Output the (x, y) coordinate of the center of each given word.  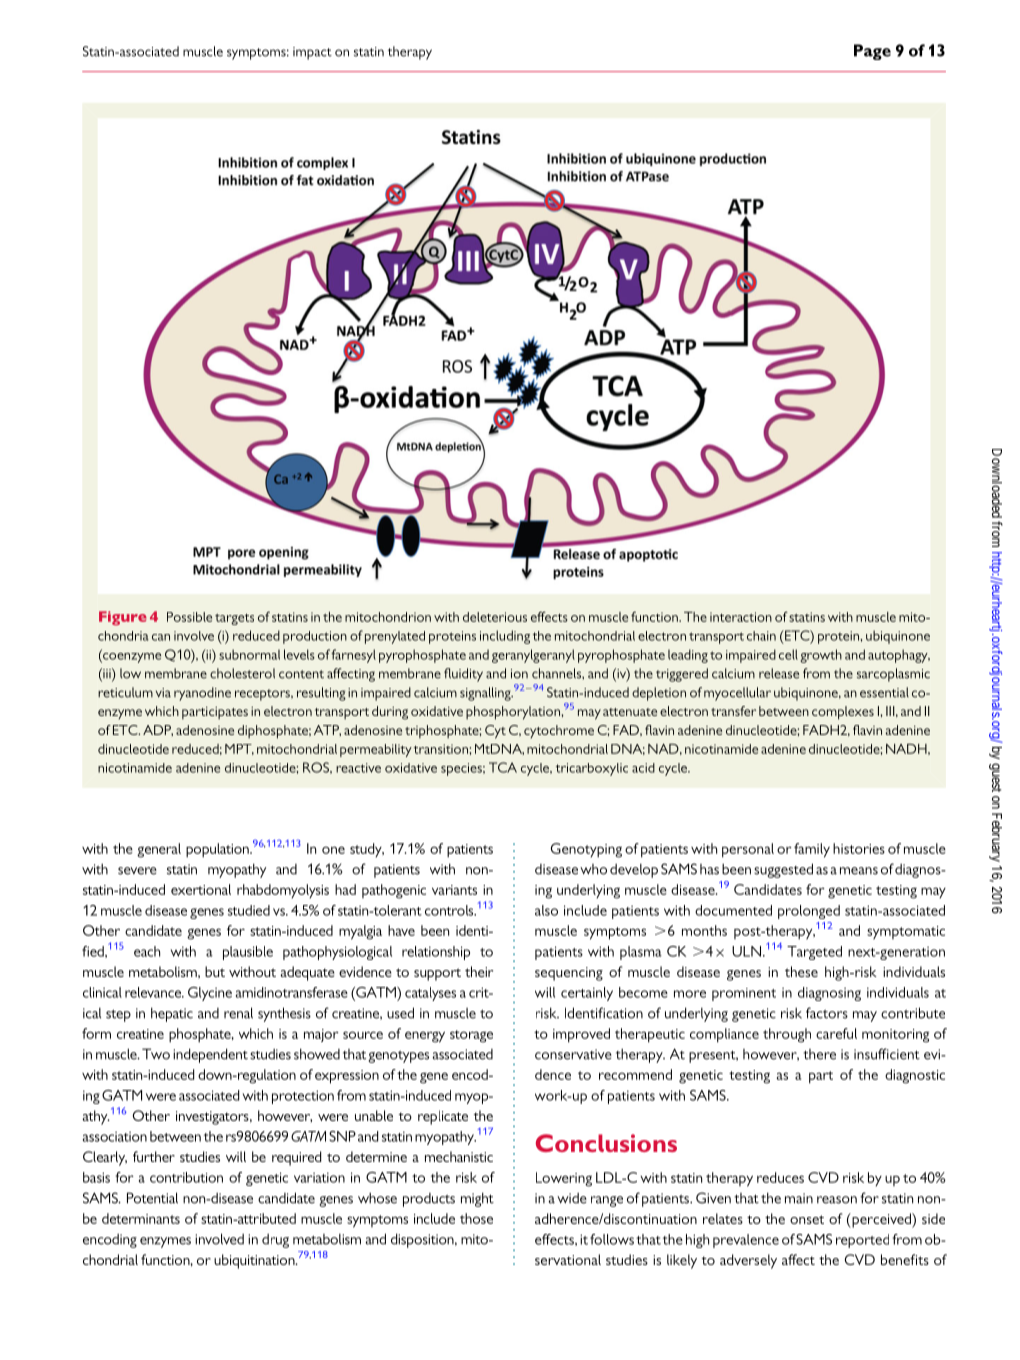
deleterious (495, 617)
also (546, 910)
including (505, 637)
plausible (248, 953)
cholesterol (242, 673)
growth (821, 656)
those (476, 1218)
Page (872, 52)
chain (761, 636)
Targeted (814, 953)
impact (312, 53)
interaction (741, 617)
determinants (141, 1218)
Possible (189, 617)
